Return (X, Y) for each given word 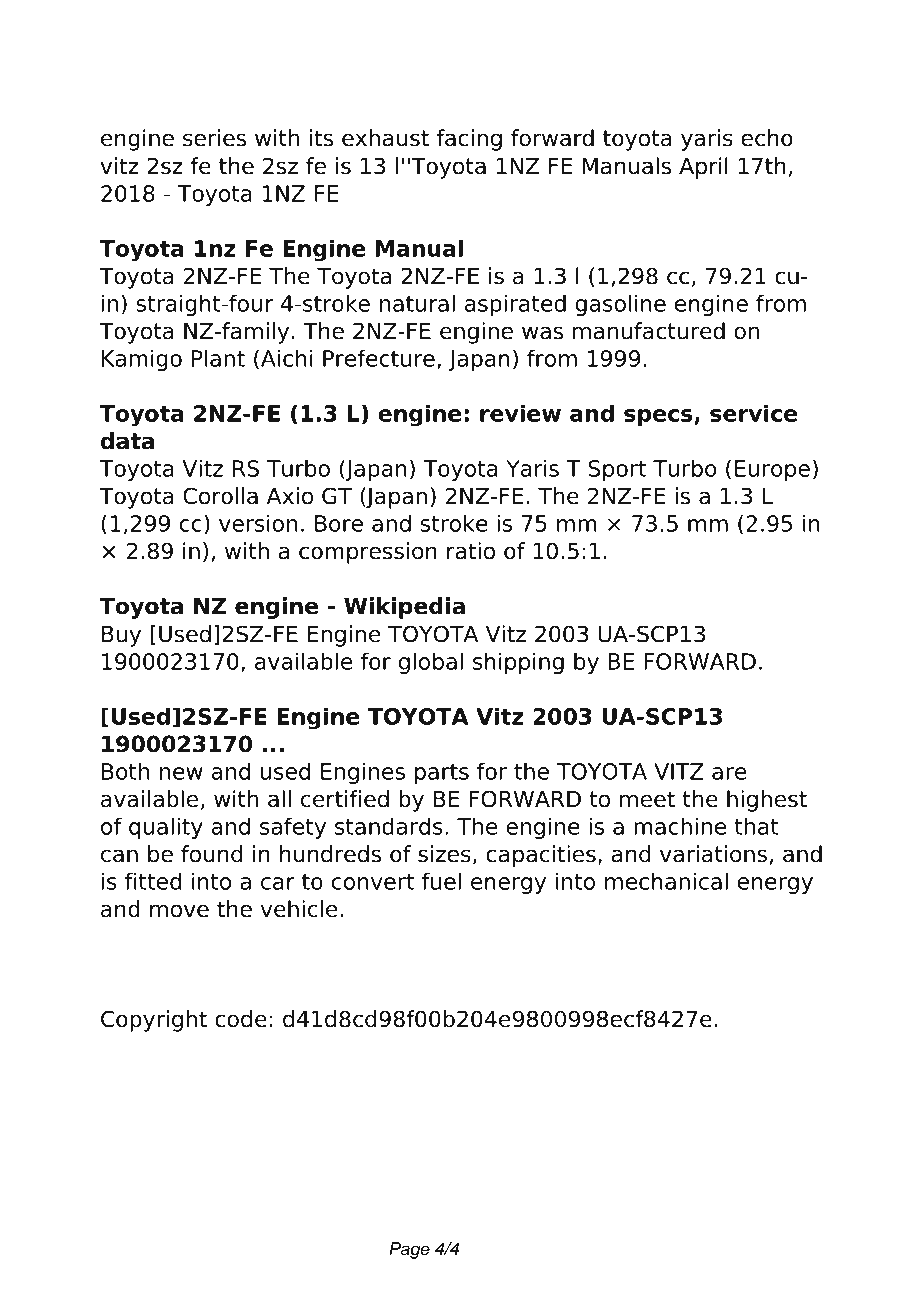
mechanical (666, 881)
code (241, 1019)
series (214, 138)
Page (409, 1250)
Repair (747, 54)
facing (469, 140)
